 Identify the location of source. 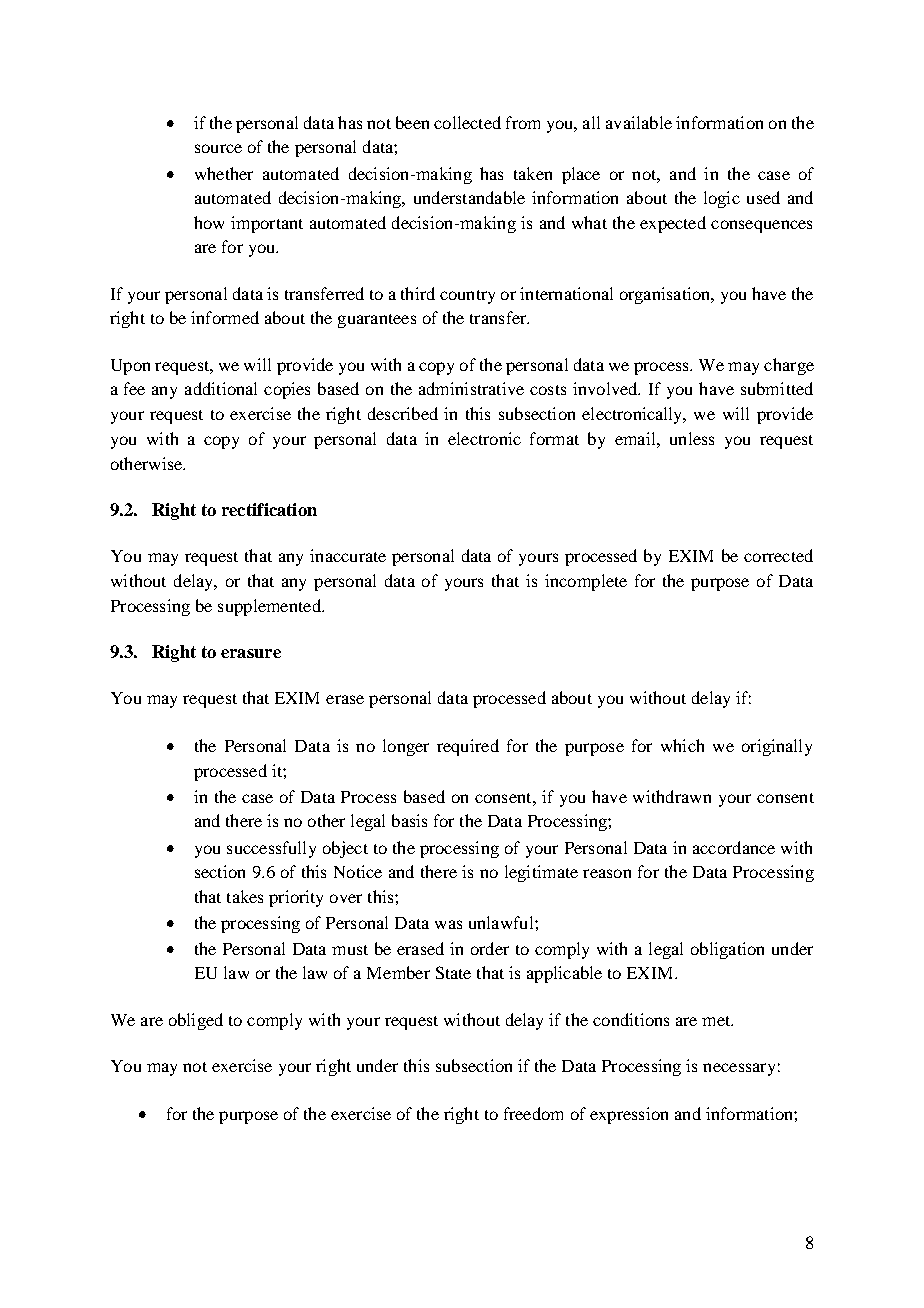
(218, 148).
